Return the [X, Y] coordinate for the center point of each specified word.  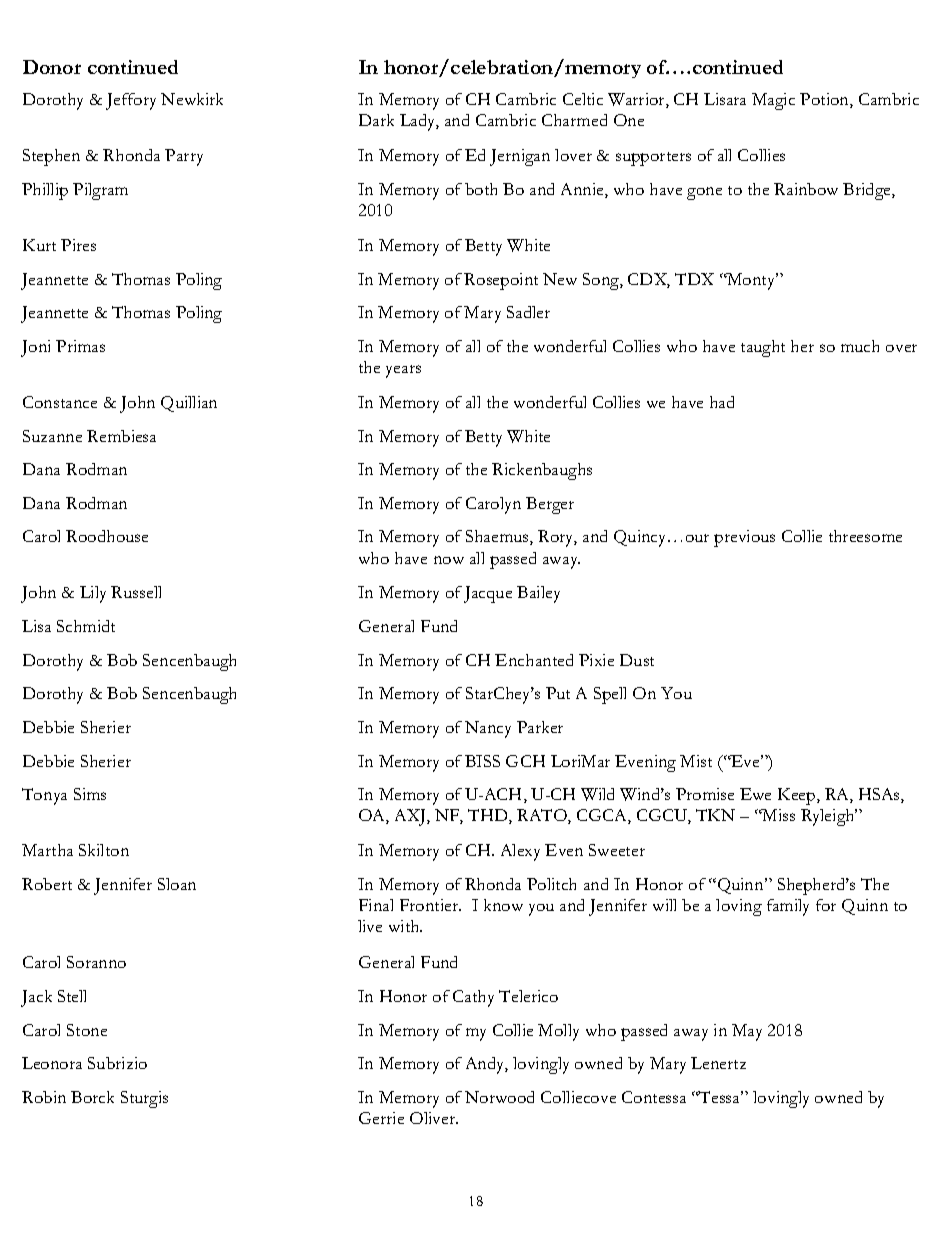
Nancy [488, 729]
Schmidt [86, 626]
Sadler [528, 312]
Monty [751, 281]
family [788, 907]
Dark [376, 120]
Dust [637, 660]
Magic [773, 101]
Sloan [177, 884]
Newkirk [192, 99]
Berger [550, 505]
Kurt [39, 245]
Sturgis [144, 1099]
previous [744, 538]
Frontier [430, 905]
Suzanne [52, 436]
